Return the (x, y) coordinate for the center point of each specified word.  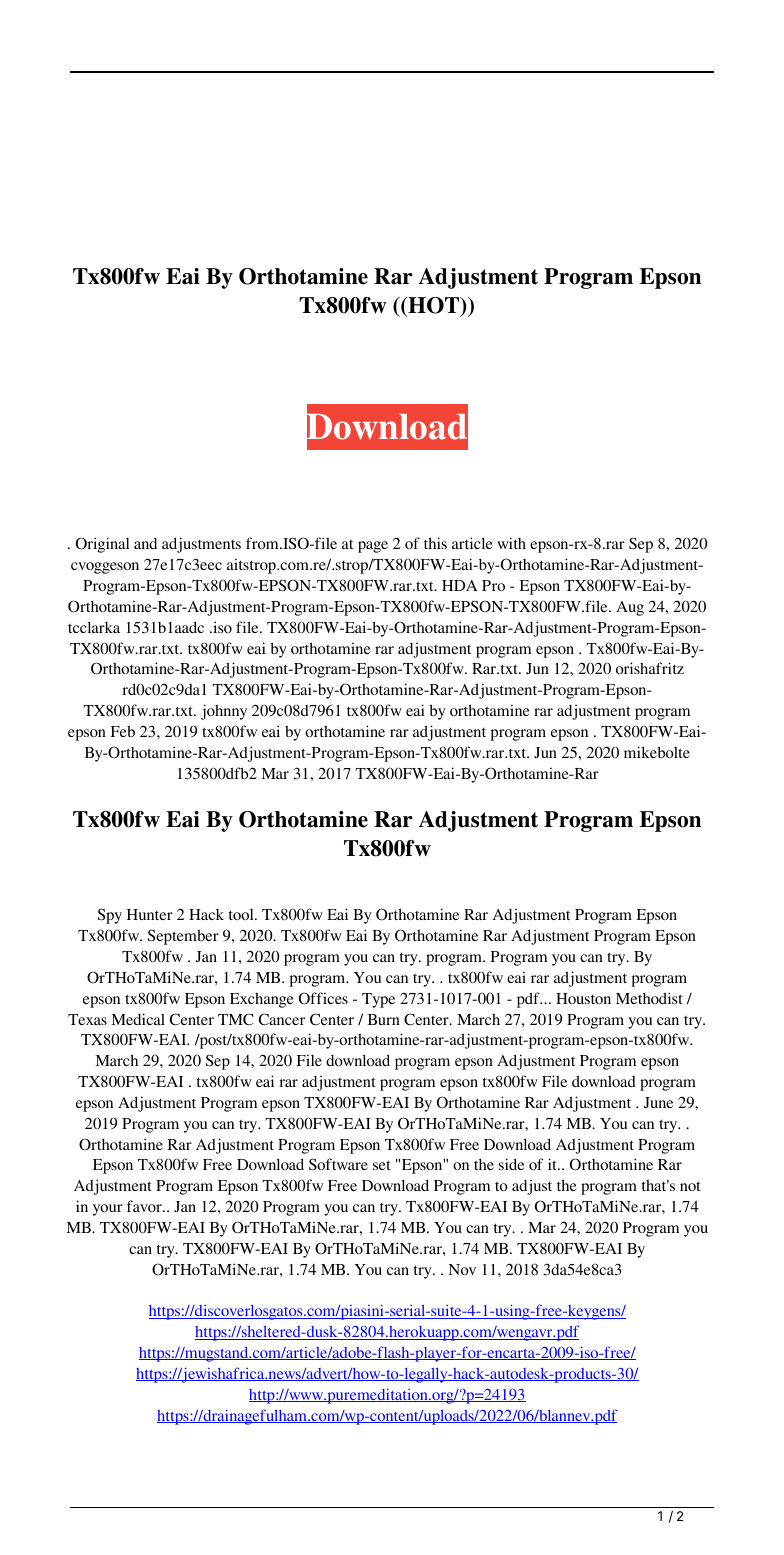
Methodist (649, 998)
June (658, 1103)
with (511, 543)
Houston (583, 998)
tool (242, 914)
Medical (138, 1019)
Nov (462, 1269)
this (435, 543)
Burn (384, 1019)
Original (102, 545)
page (373, 547)
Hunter (150, 914)
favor (145, 1206)
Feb (123, 731)
